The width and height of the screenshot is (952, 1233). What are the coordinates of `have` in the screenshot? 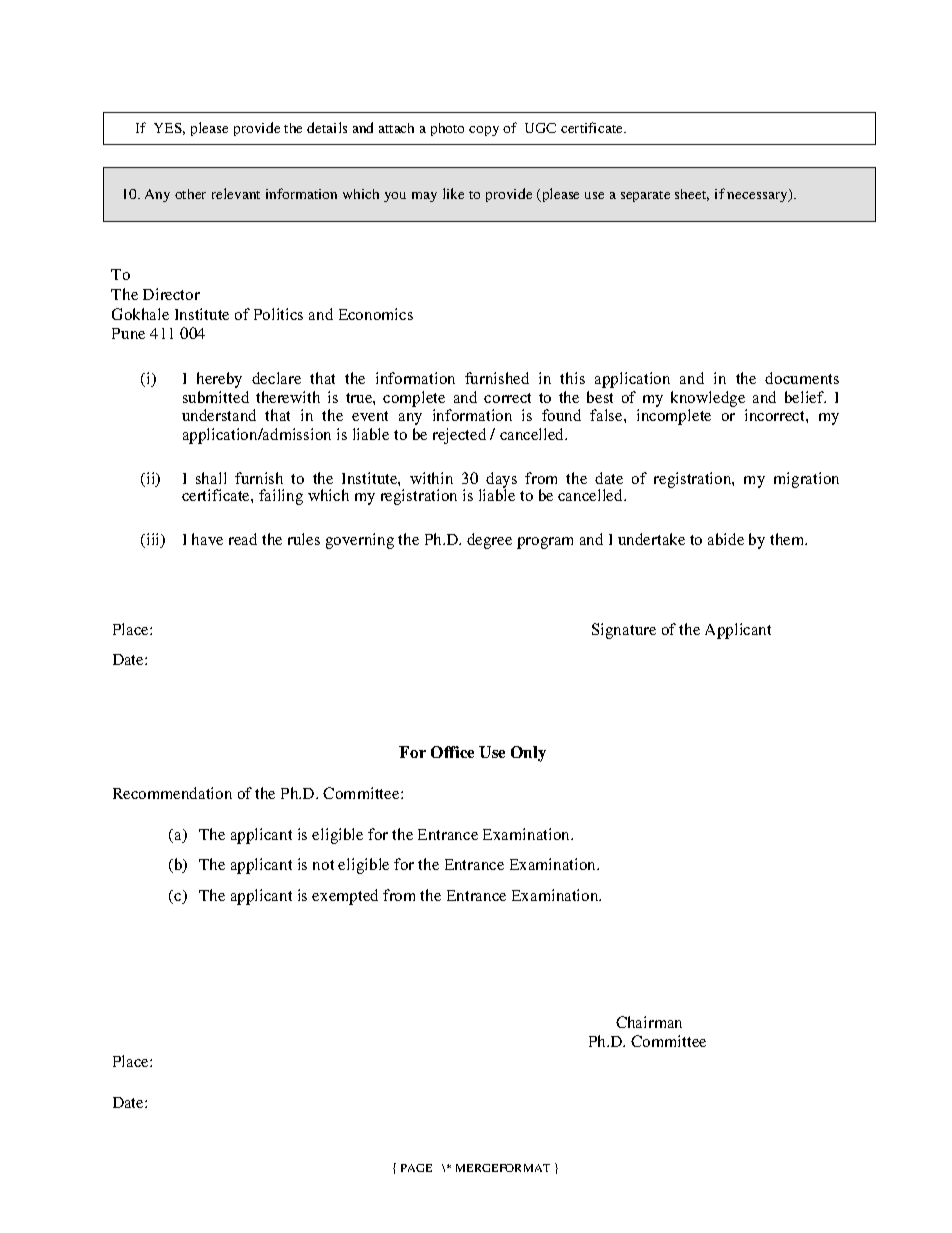 It's located at (207, 539).
